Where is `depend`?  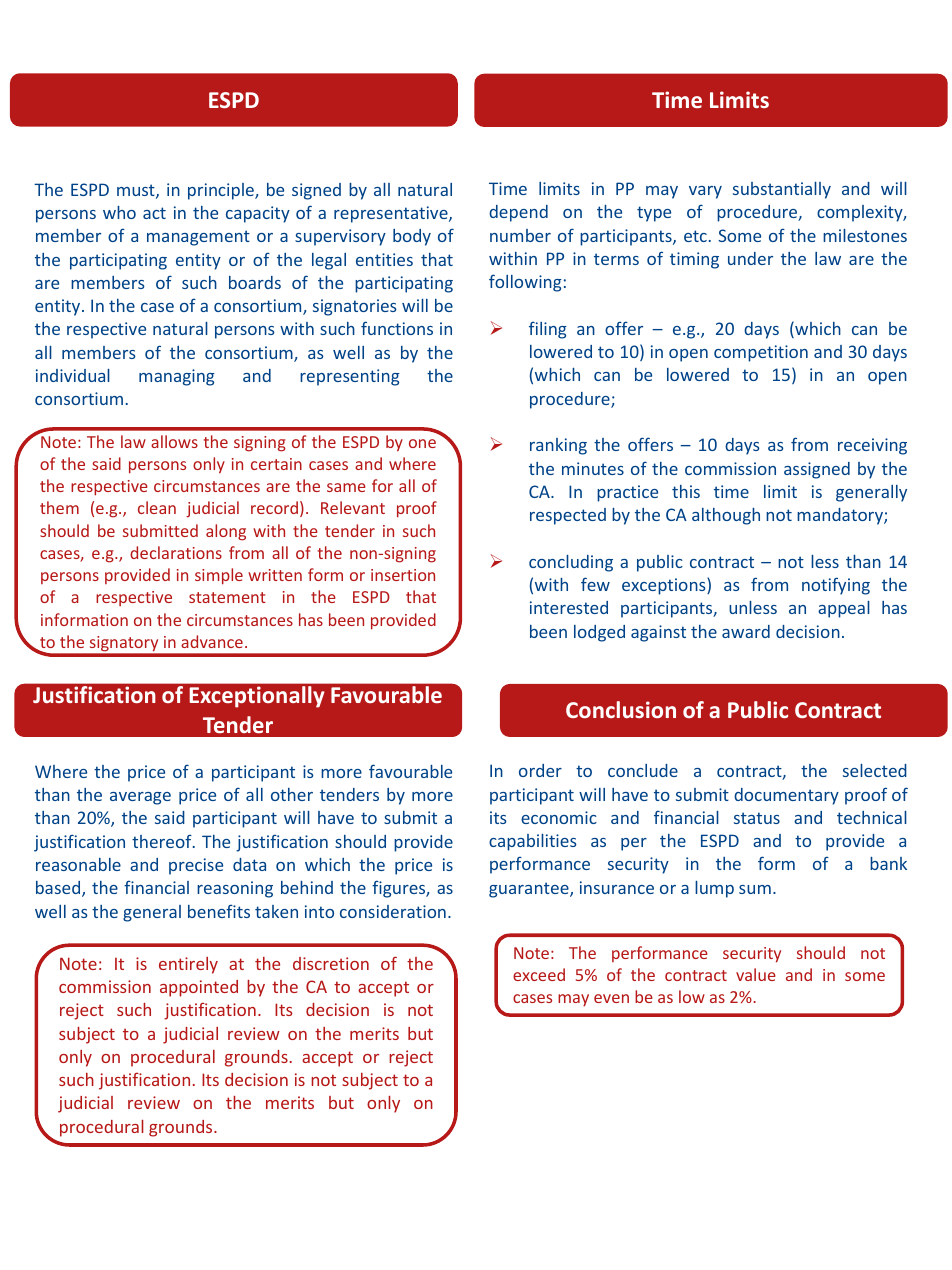
depend is located at coordinates (518, 213).
